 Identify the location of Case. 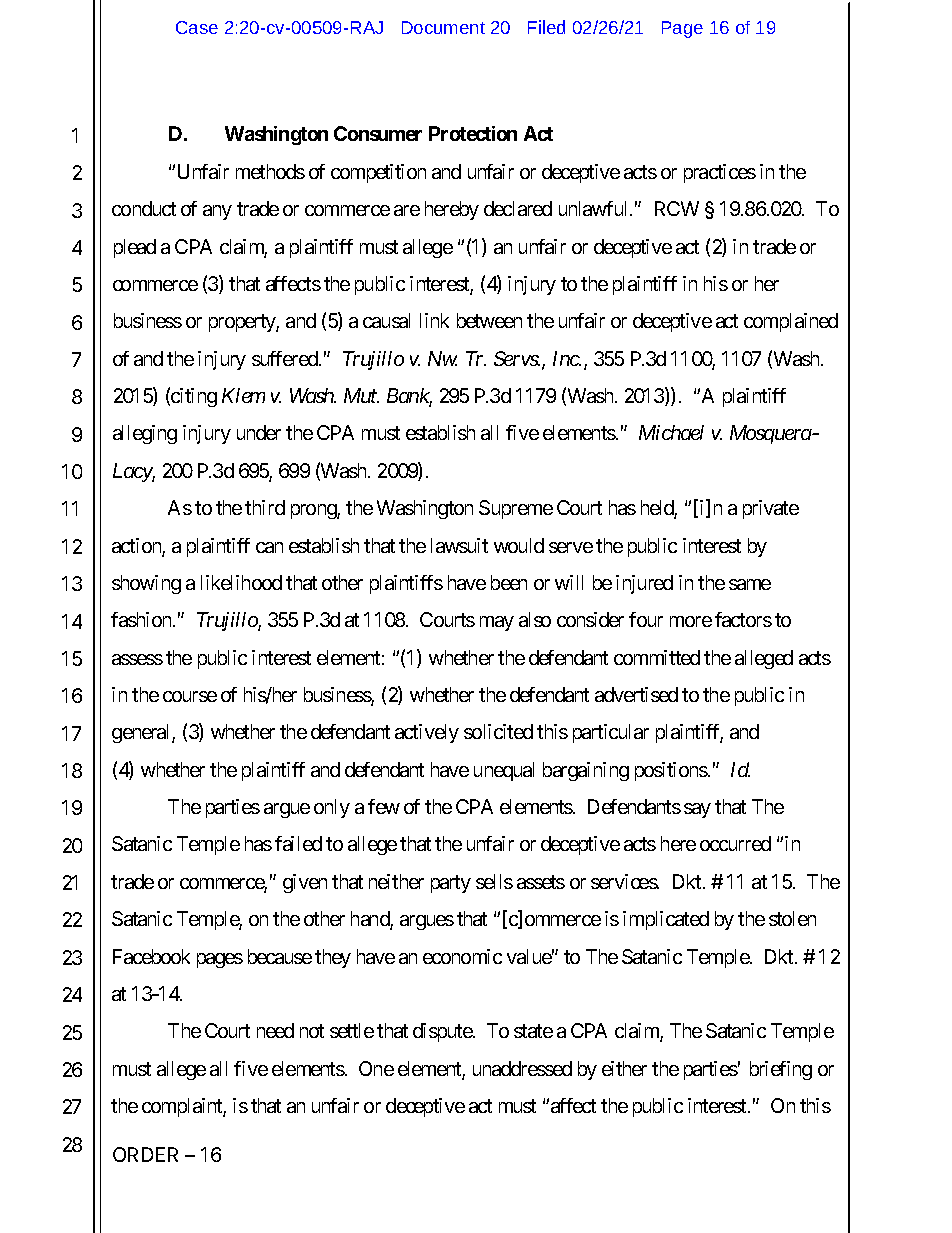
(197, 27).
